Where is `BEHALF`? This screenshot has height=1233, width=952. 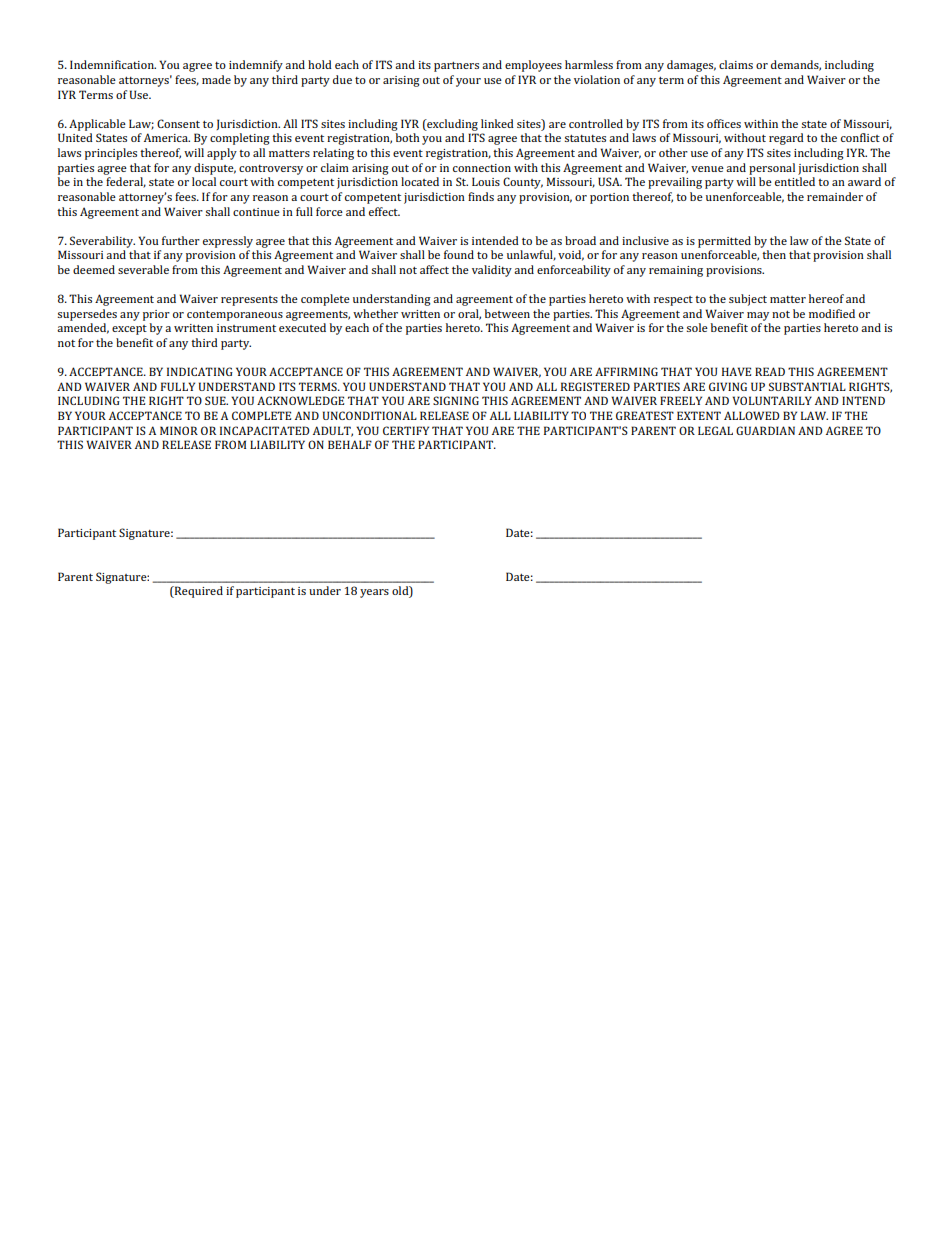 BEHALF is located at coordinates (350, 444).
